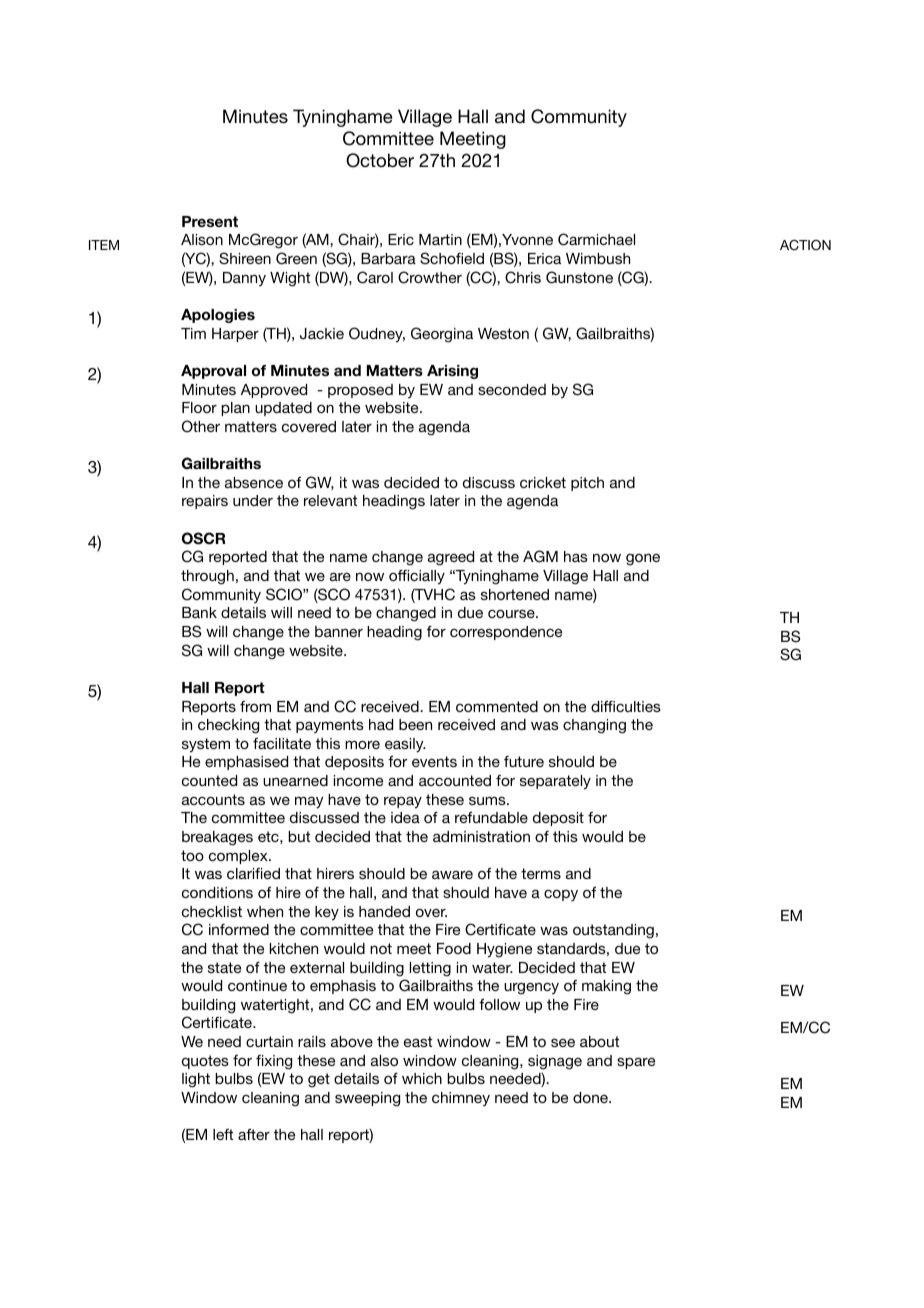  I want to click on repairs, so click(205, 502).
